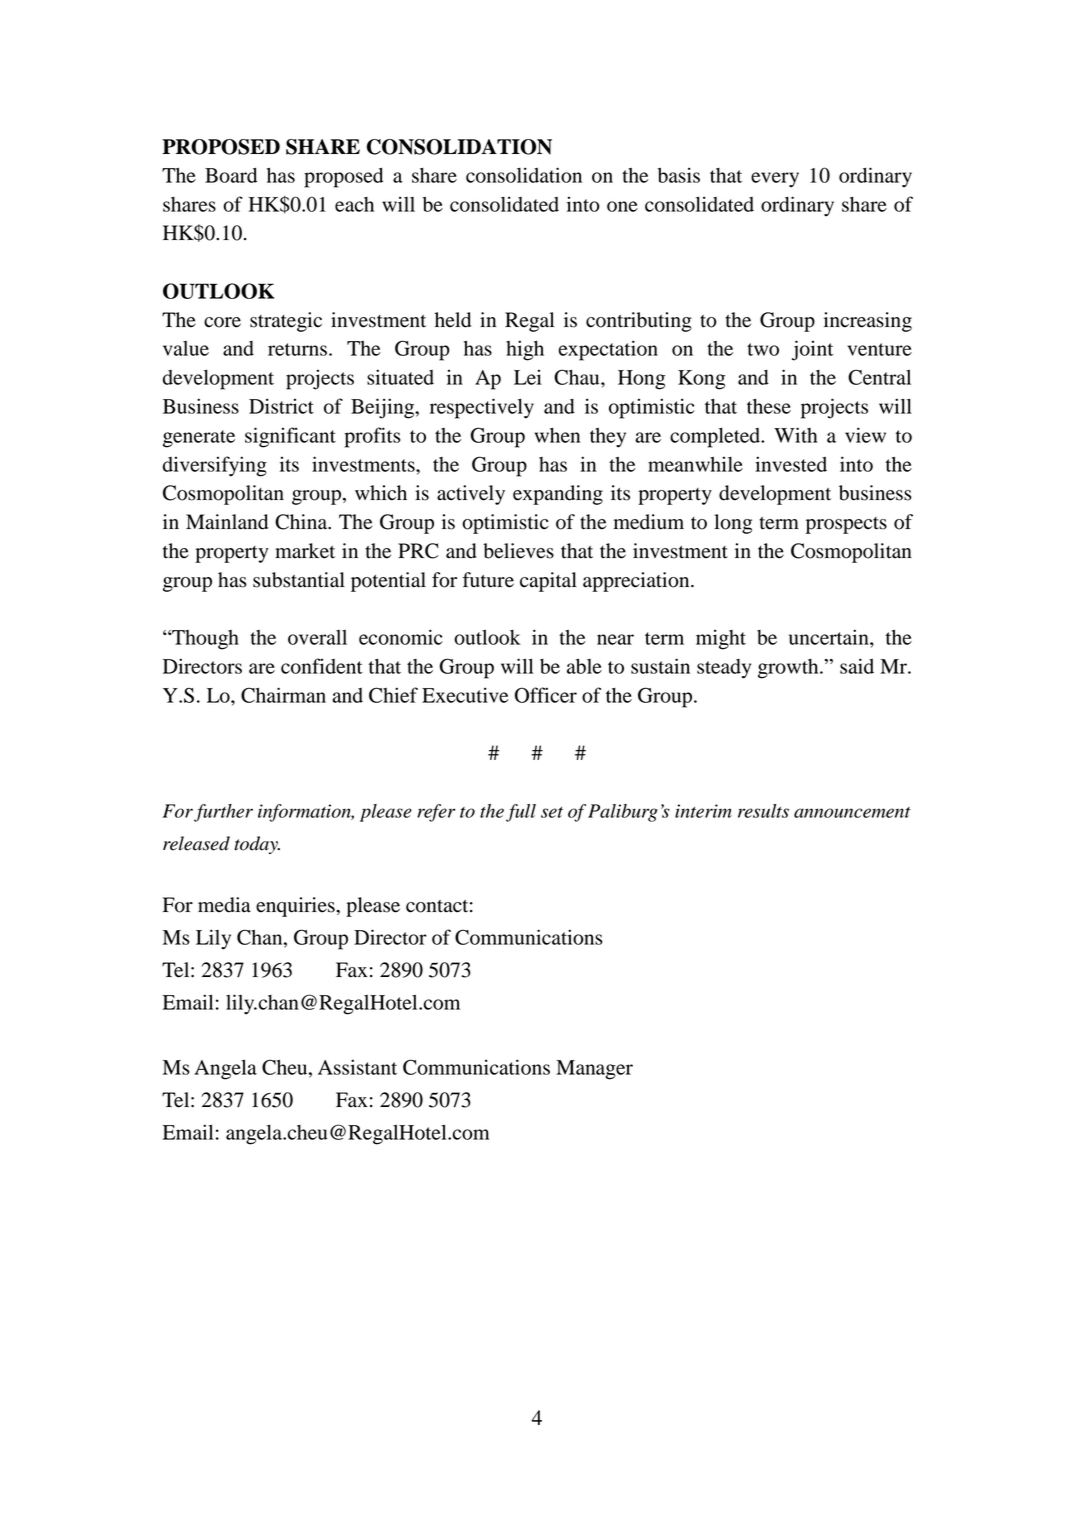 The image size is (1074, 1520). I want to click on Manager, so click(594, 1070).
